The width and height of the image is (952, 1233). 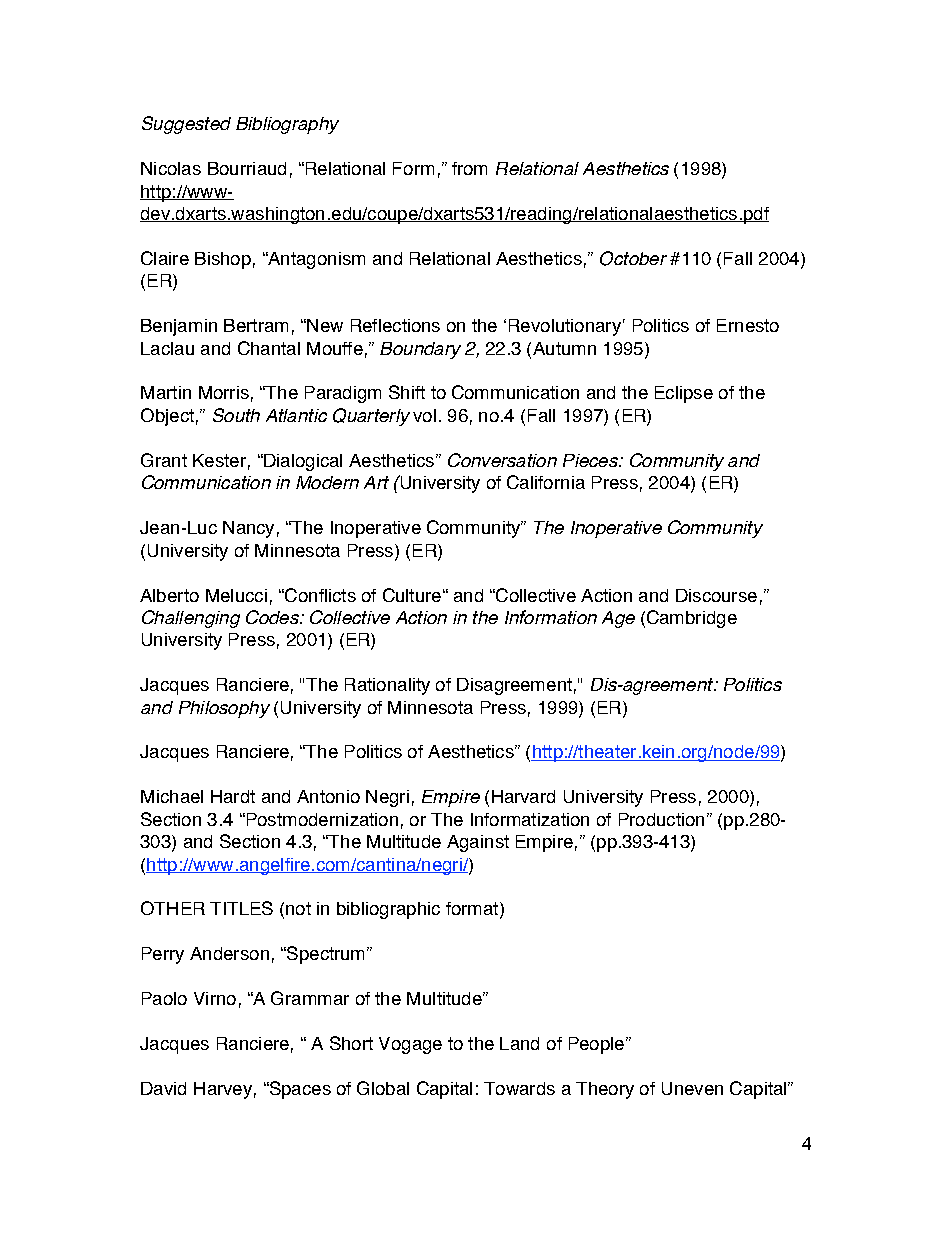 What do you see at coordinates (502, 460) in the image?
I see `Conversation` at bounding box center [502, 460].
